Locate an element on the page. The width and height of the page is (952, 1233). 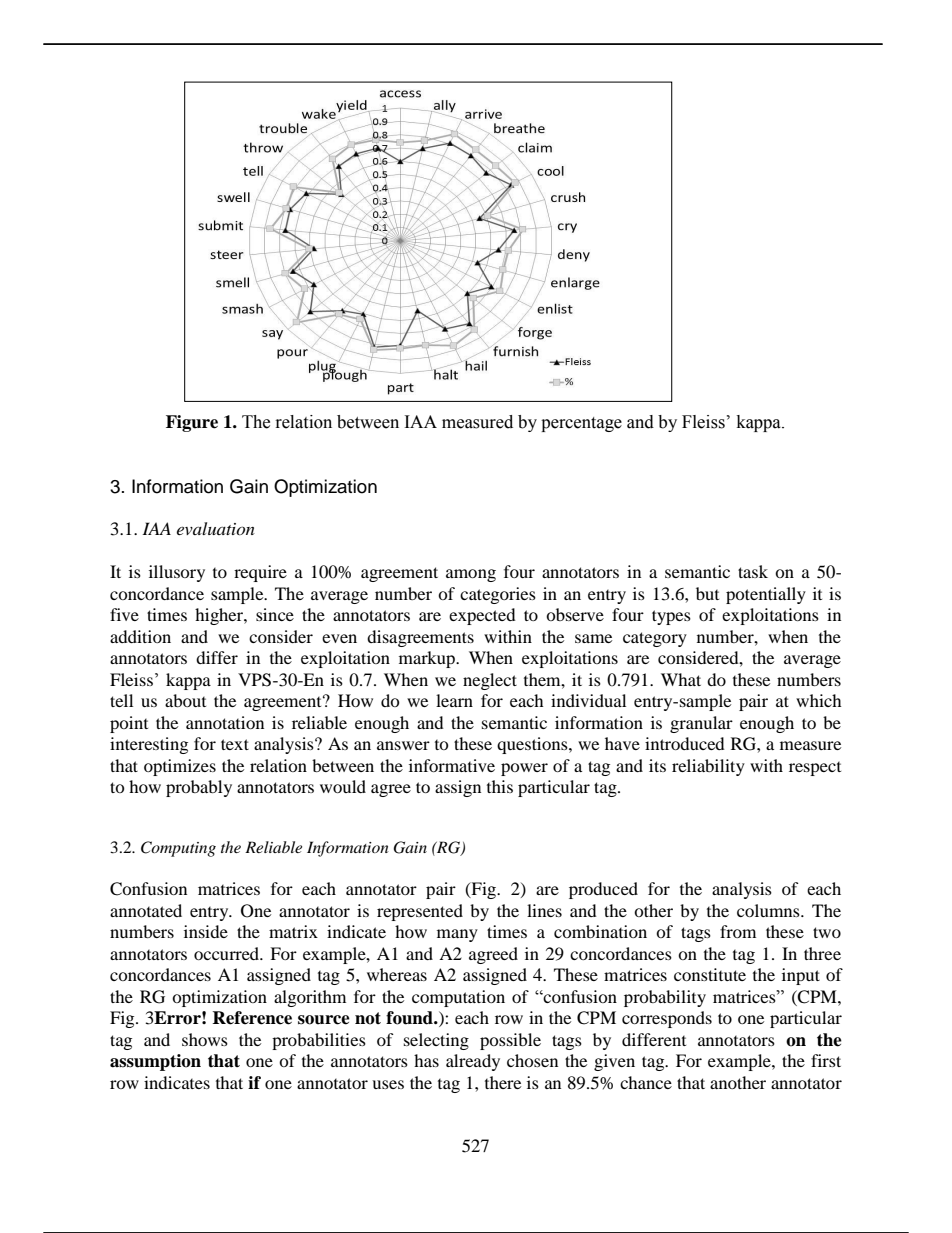
percentage is located at coordinates (581, 424).
